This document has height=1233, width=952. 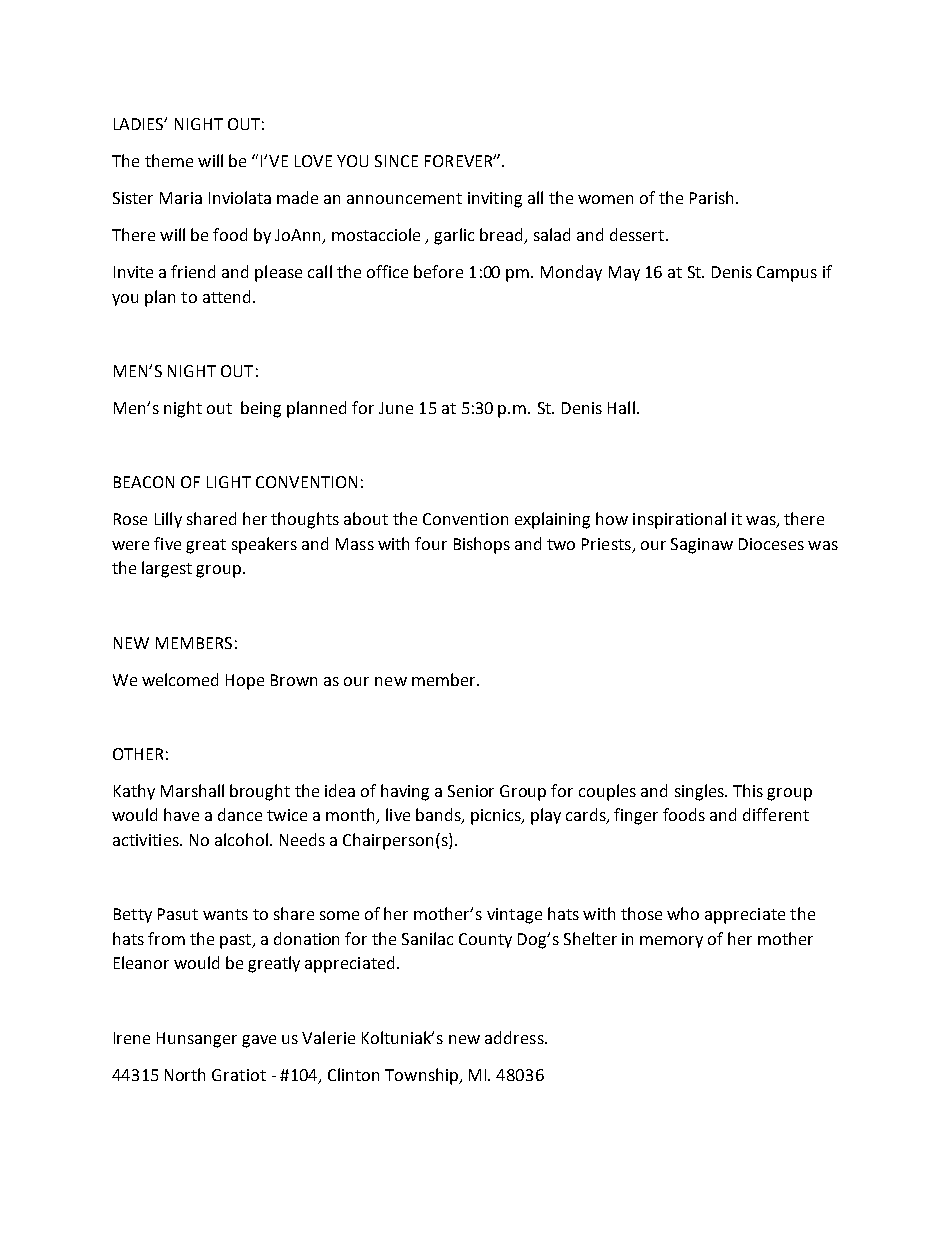 I want to click on singles, so click(x=700, y=792).
